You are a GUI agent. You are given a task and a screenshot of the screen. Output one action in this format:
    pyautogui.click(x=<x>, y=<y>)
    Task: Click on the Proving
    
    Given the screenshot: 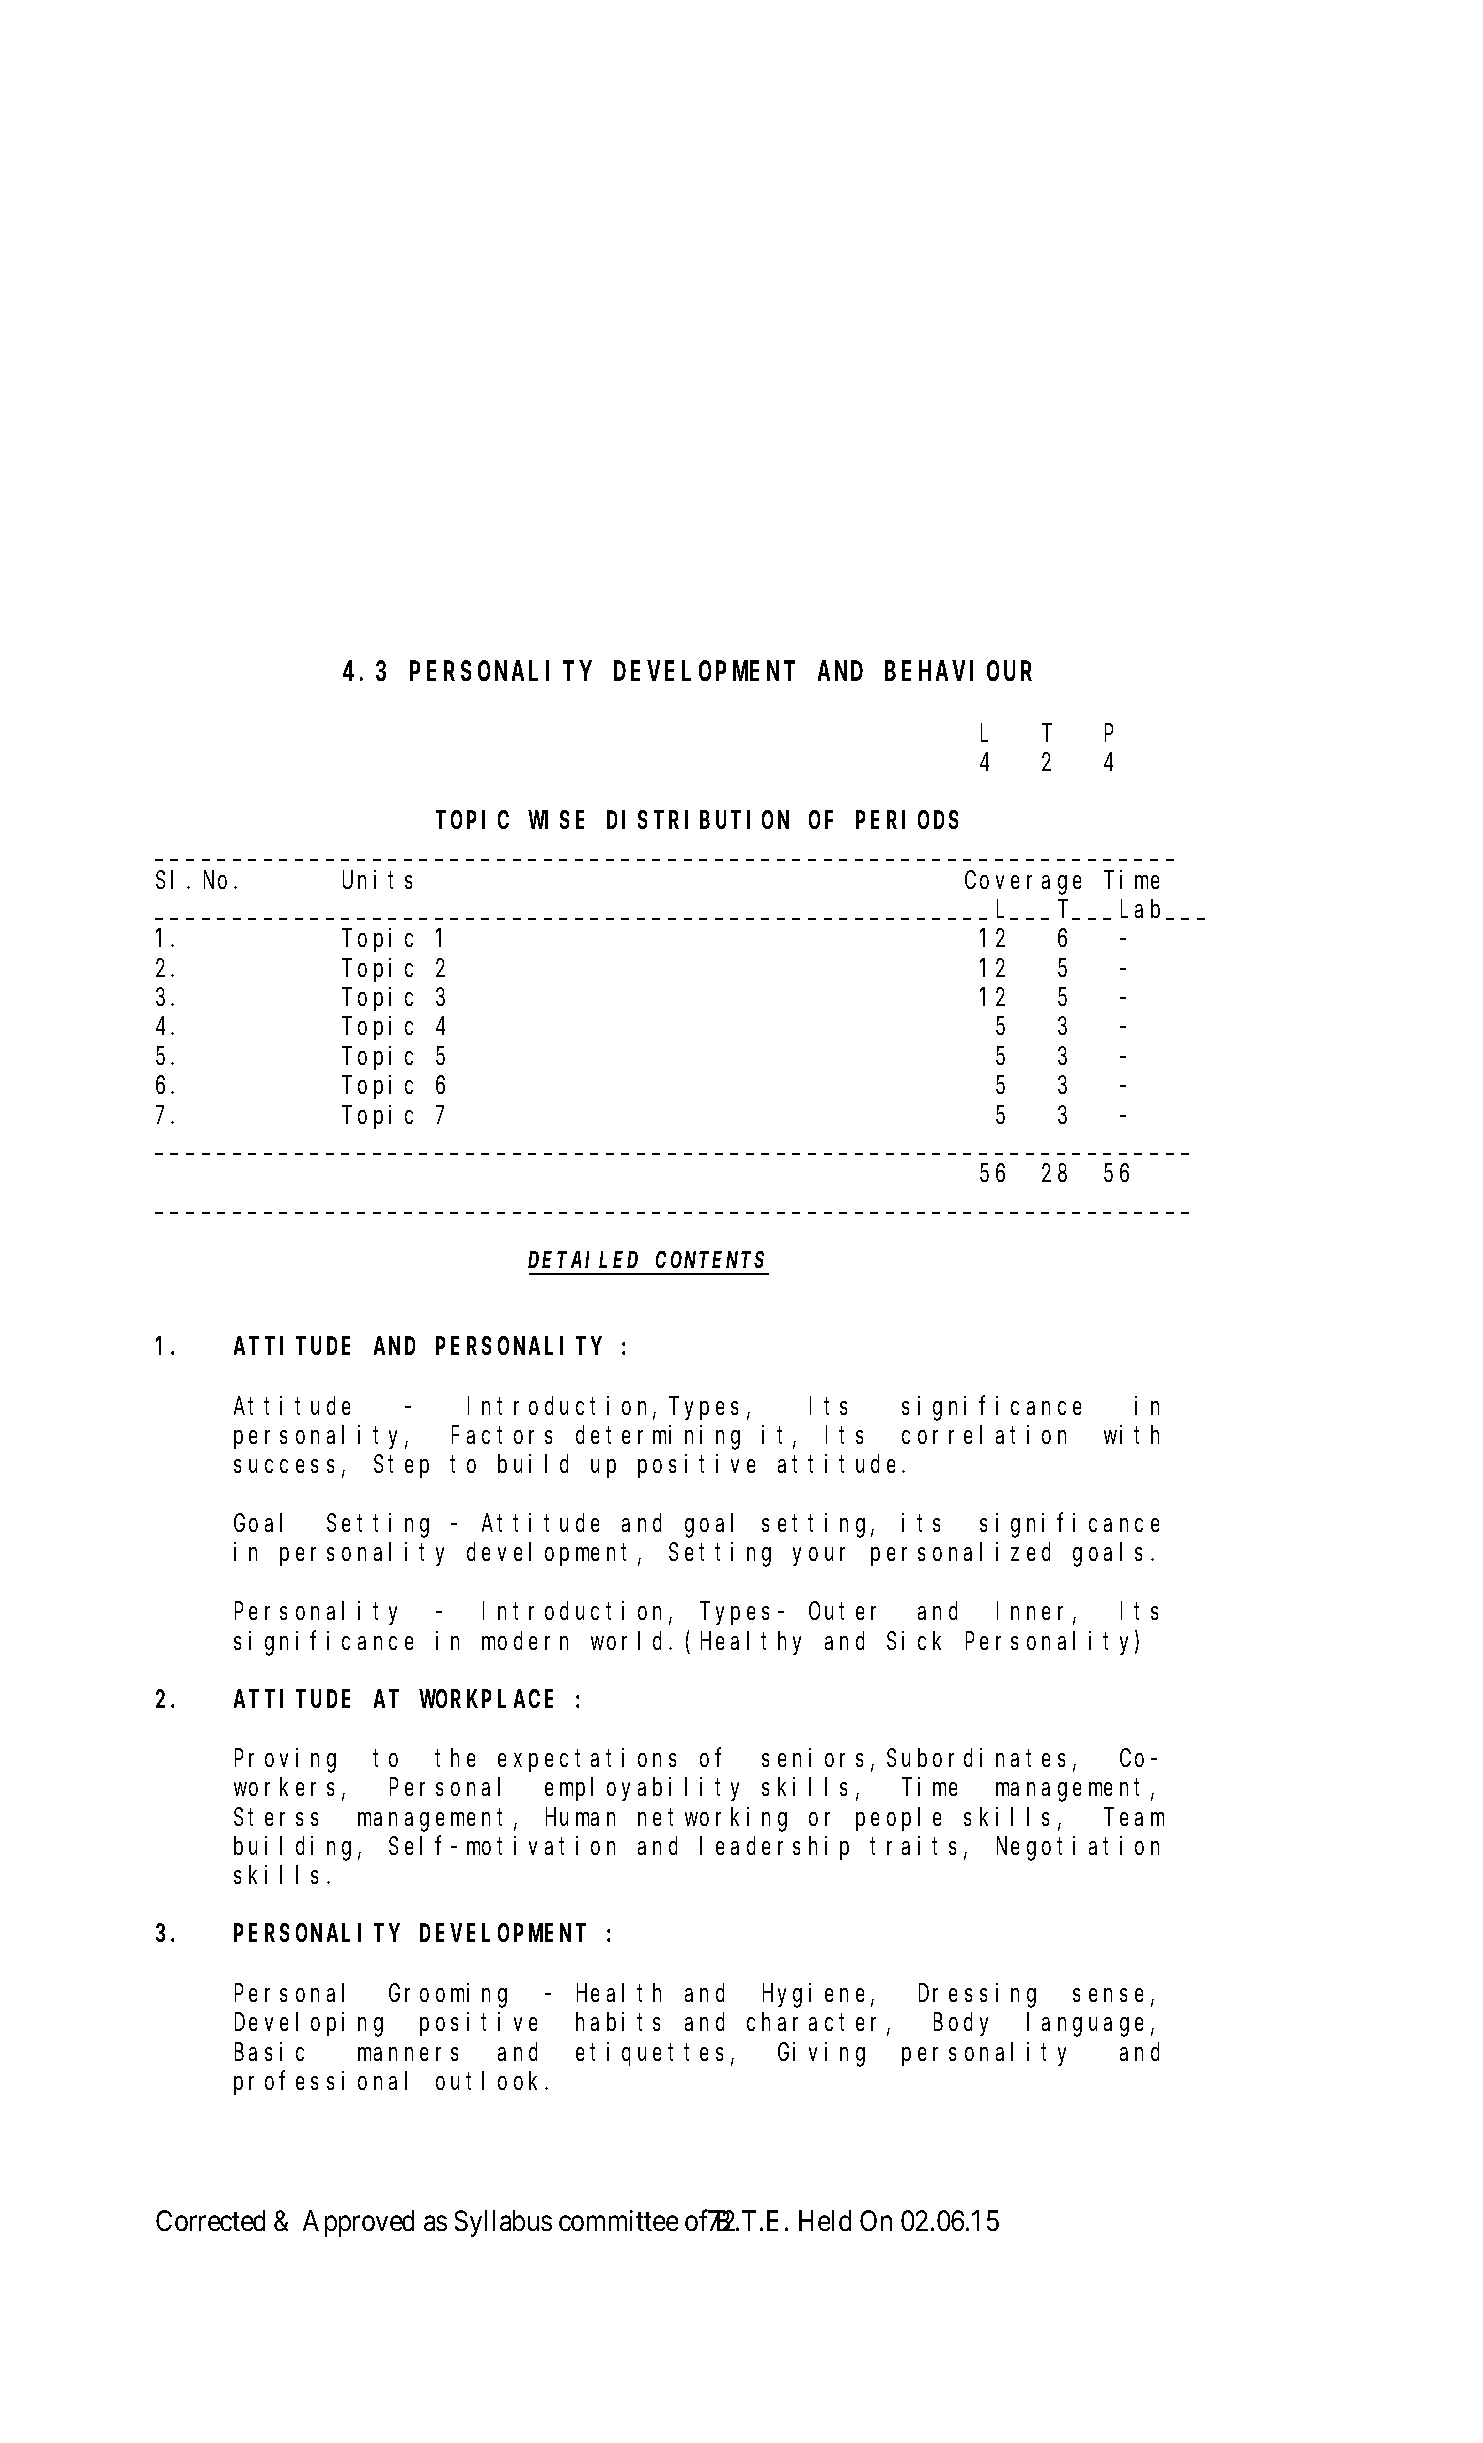 What is the action you would take?
    pyautogui.click(x=285, y=1760)
